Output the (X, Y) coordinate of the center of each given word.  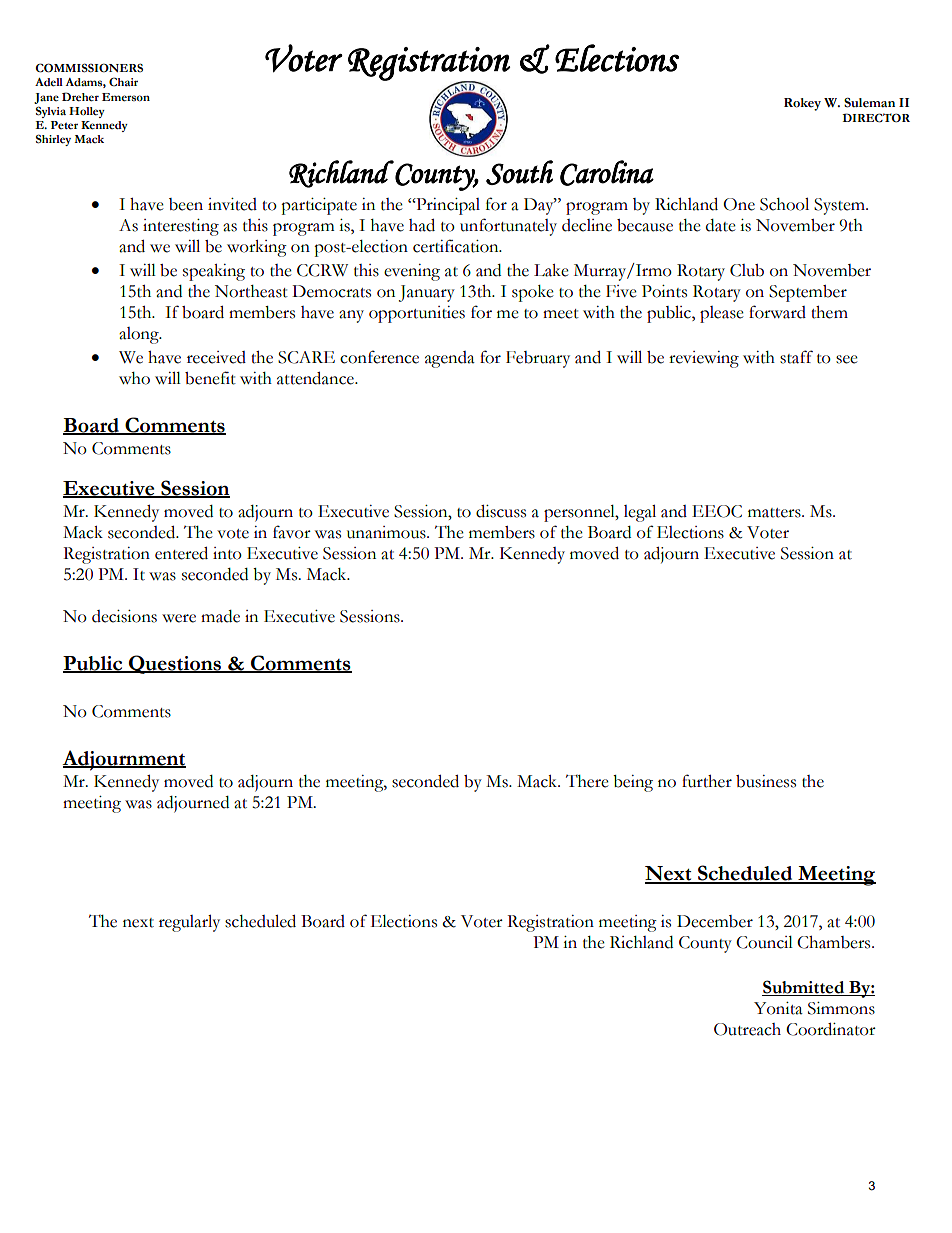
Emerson (126, 97)
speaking (214, 272)
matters (775, 513)
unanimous (387, 532)
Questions (175, 664)
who (134, 378)
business (766, 781)
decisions (124, 616)
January (427, 293)
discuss (501, 511)
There (587, 781)
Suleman (869, 103)
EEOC (717, 511)
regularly (189, 923)
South (519, 172)
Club (747, 270)
